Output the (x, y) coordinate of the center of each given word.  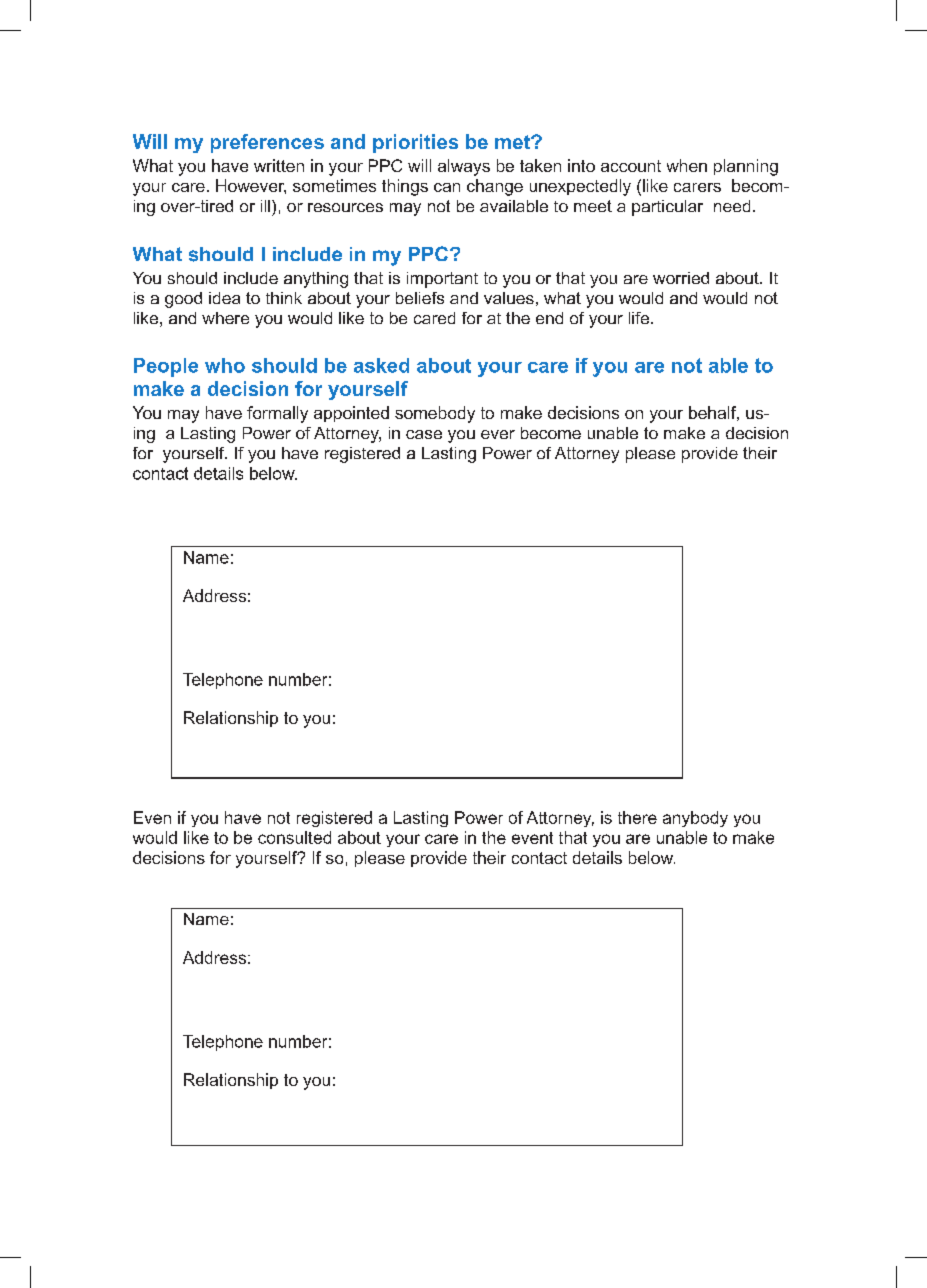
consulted (294, 837)
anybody (695, 819)
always (464, 167)
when (687, 165)
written (279, 165)
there (637, 817)
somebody (435, 414)
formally (277, 414)
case (424, 434)
